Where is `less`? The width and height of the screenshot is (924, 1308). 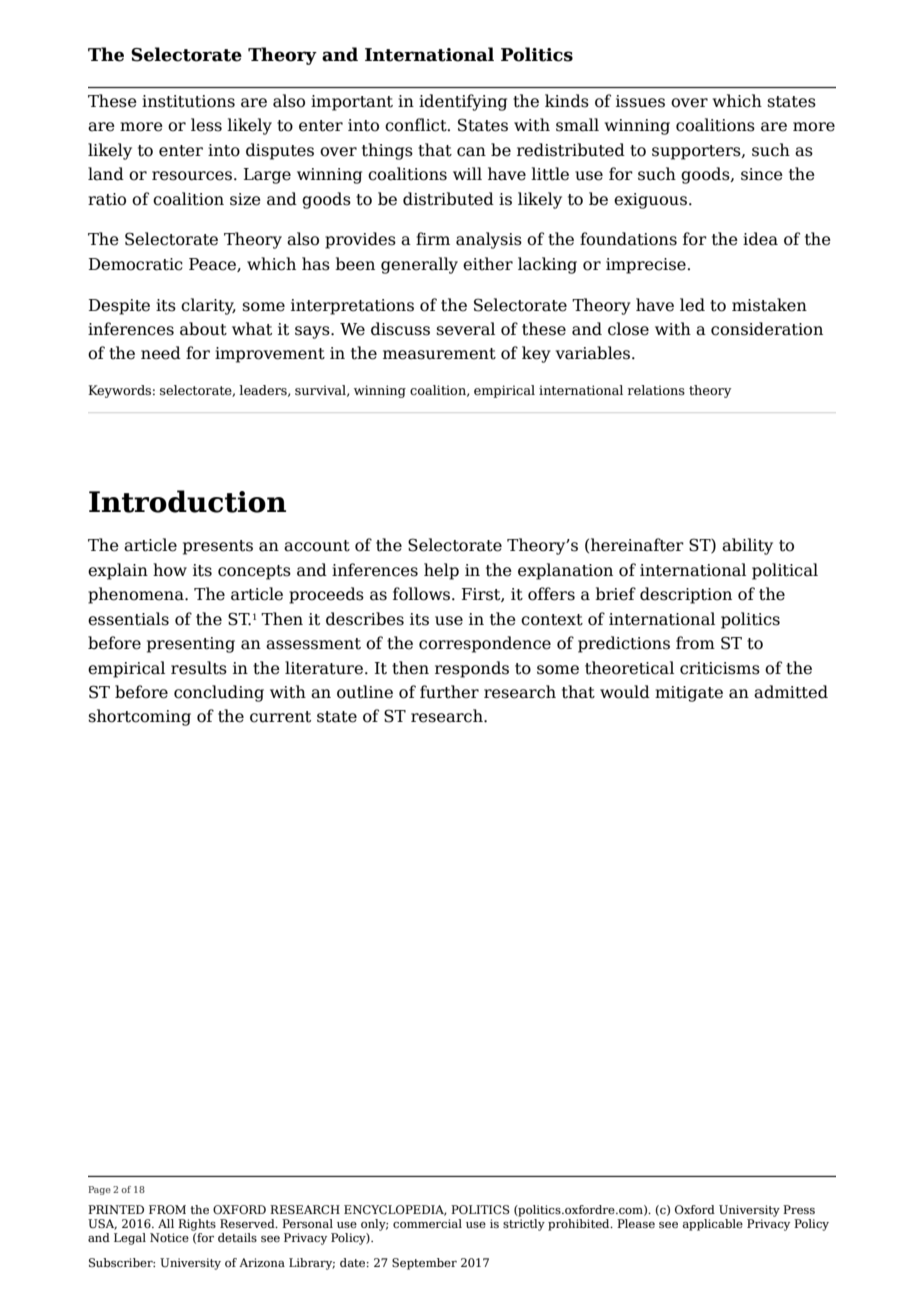
less is located at coordinates (206, 125).
